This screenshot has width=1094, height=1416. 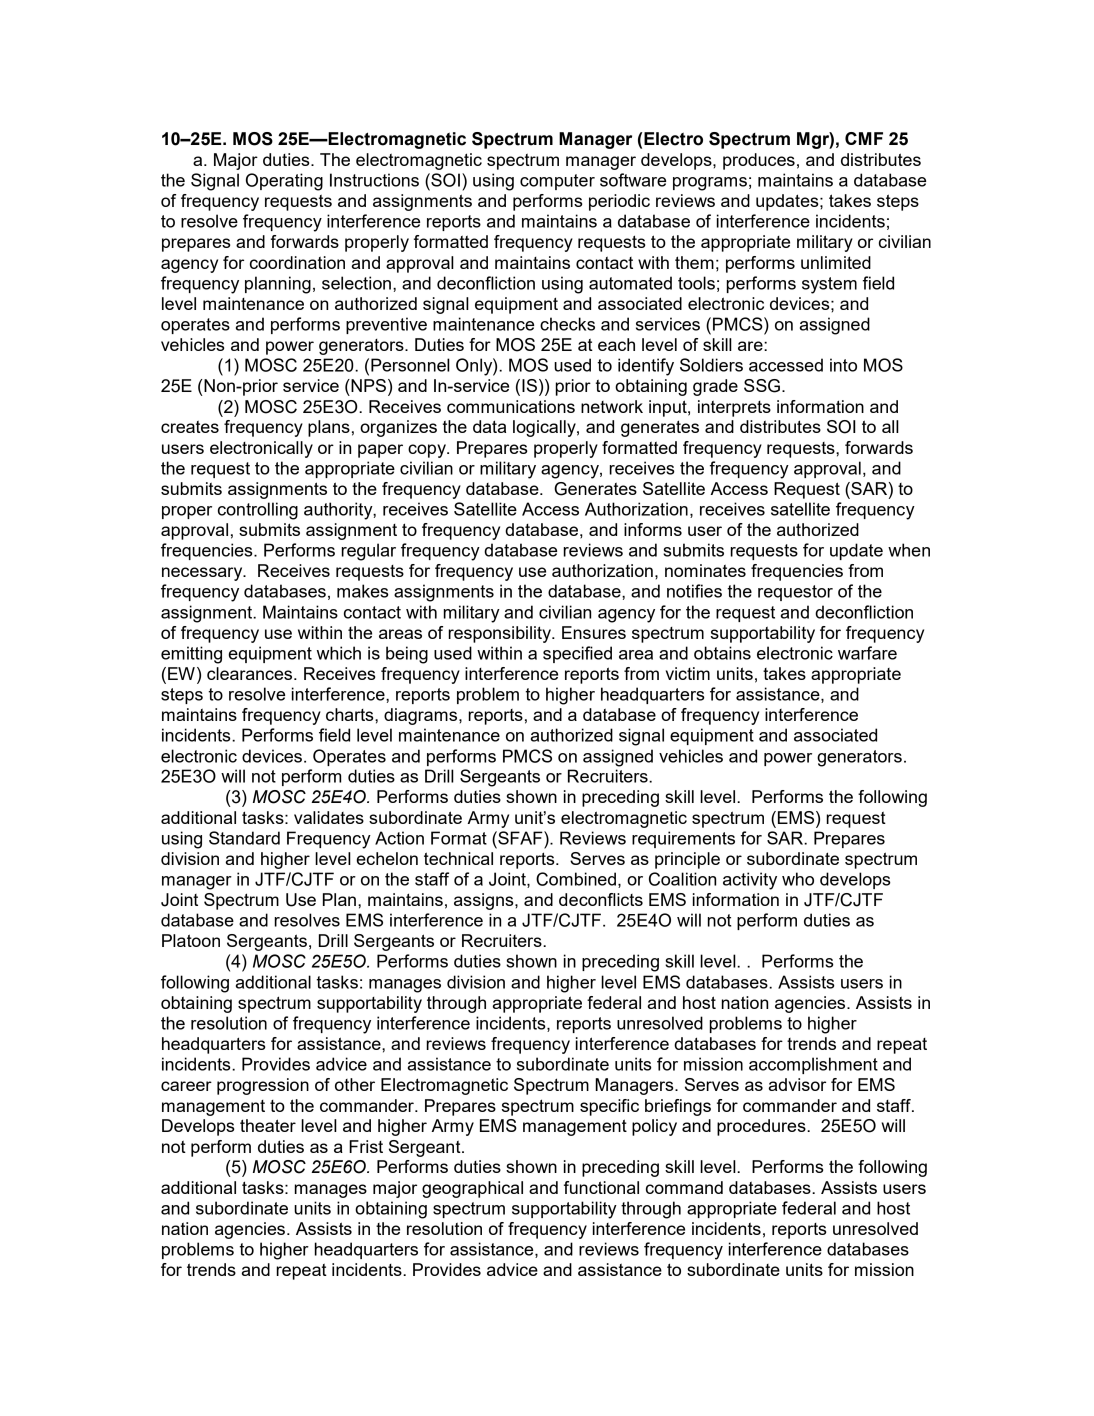 I want to click on computer, so click(x=557, y=182).
